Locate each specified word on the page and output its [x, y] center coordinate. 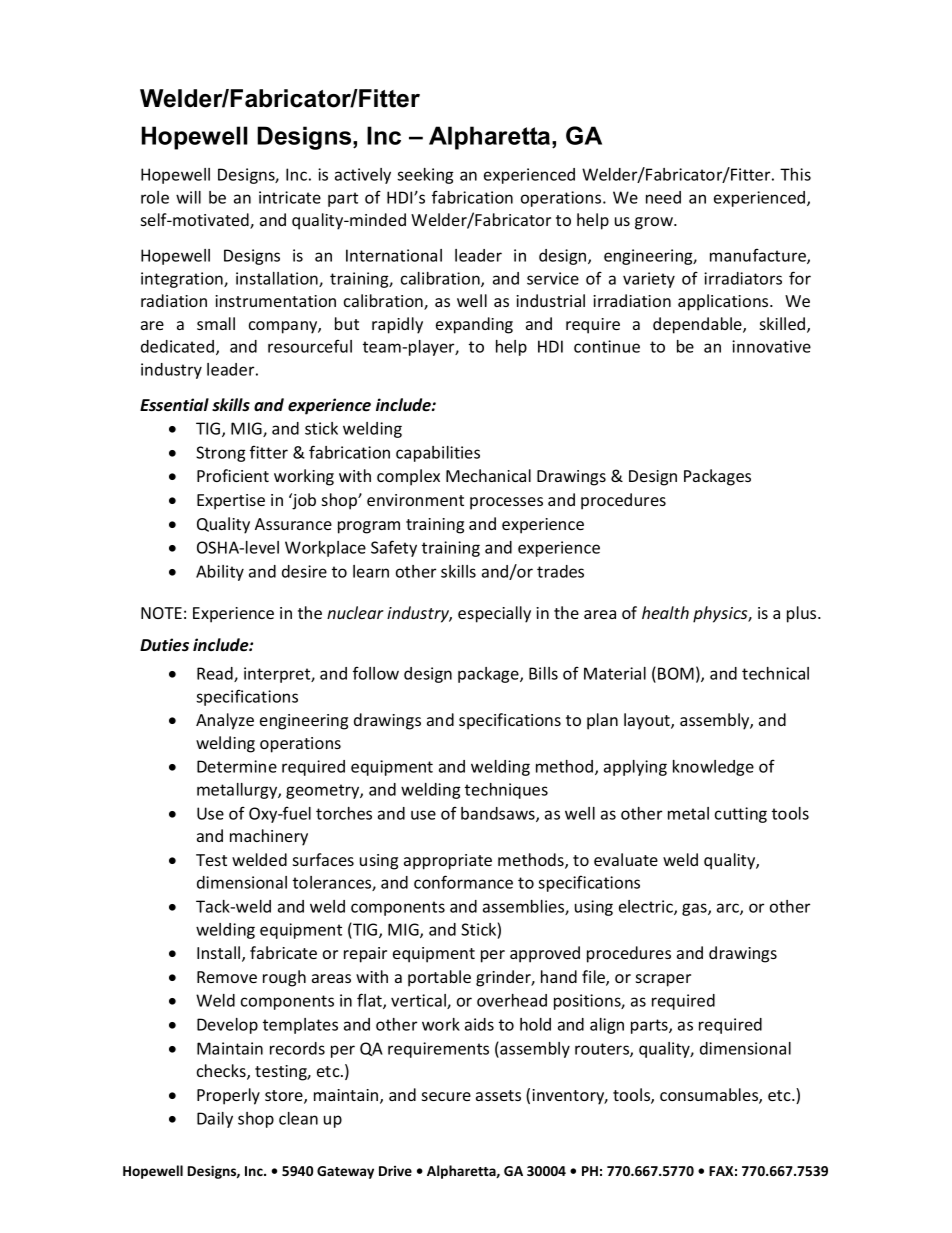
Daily [215, 1120]
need [663, 197]
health [665, 612]
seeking [425, 176]
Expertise [231, 502]
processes [506, 503]
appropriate [448, 862]
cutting [741, 815]
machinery [269, 837]
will [188, 197]
